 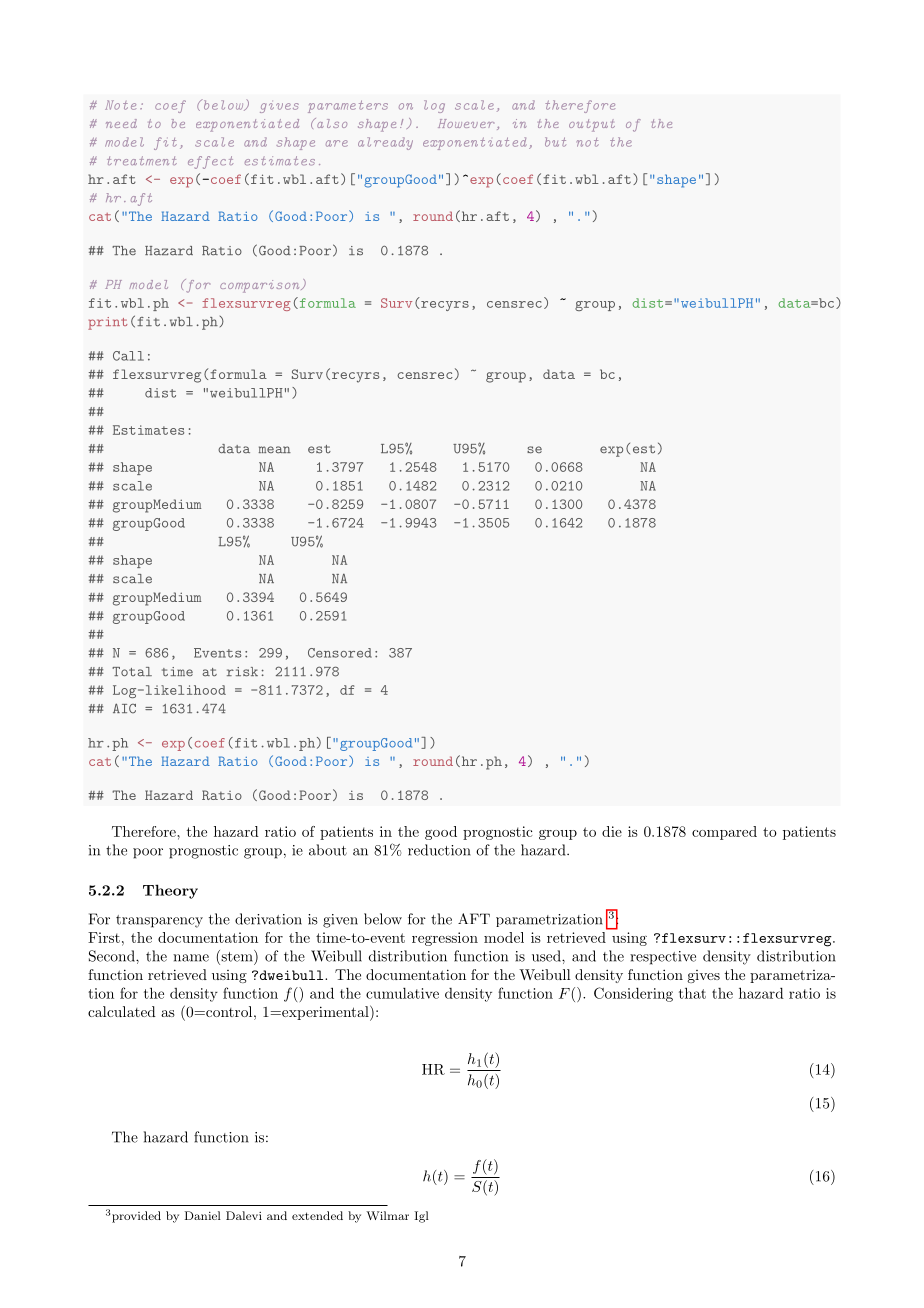 I want to click on output, so click(x=592, y=125).
